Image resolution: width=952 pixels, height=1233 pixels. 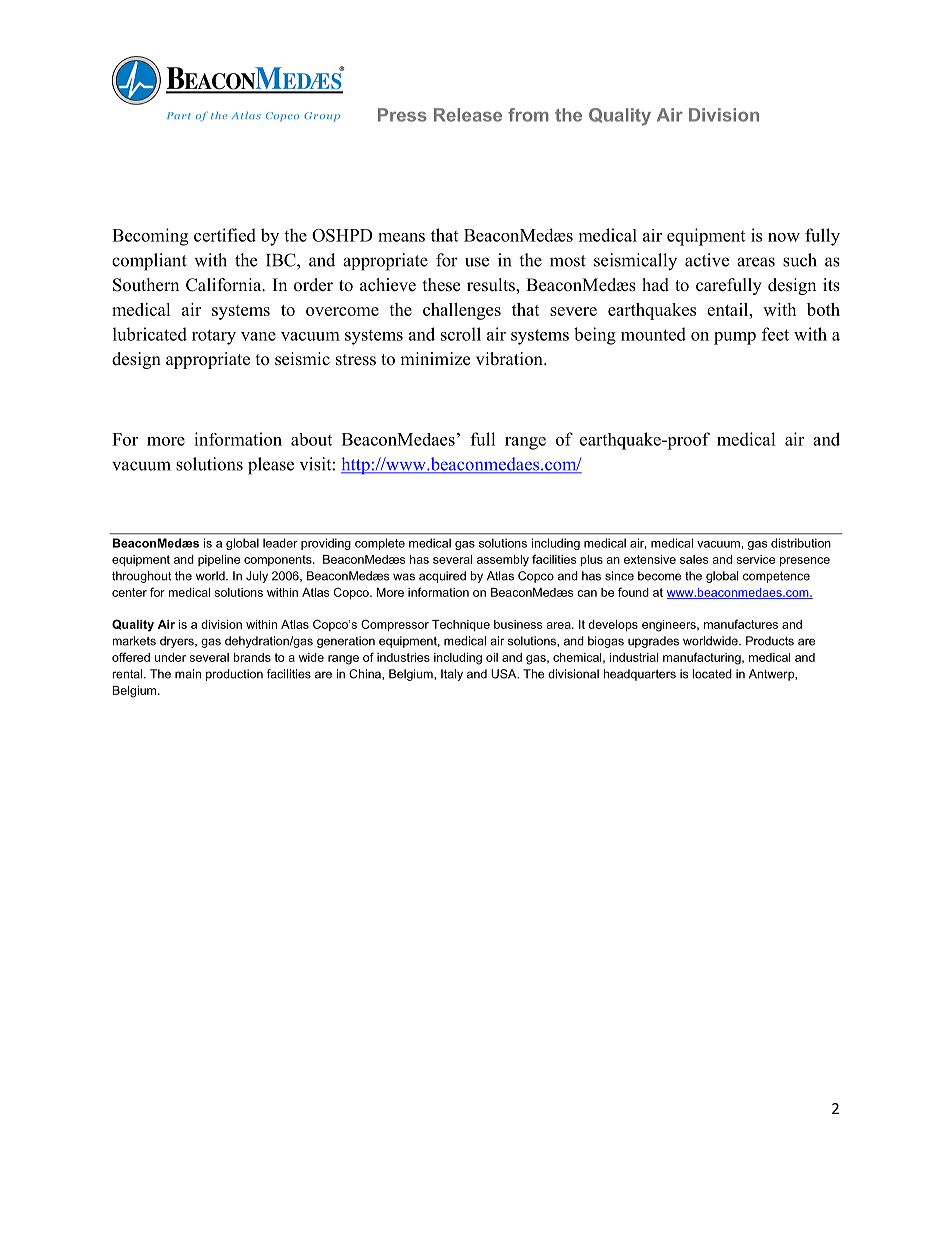 I want to click on now, so click(x=784, y=237).
